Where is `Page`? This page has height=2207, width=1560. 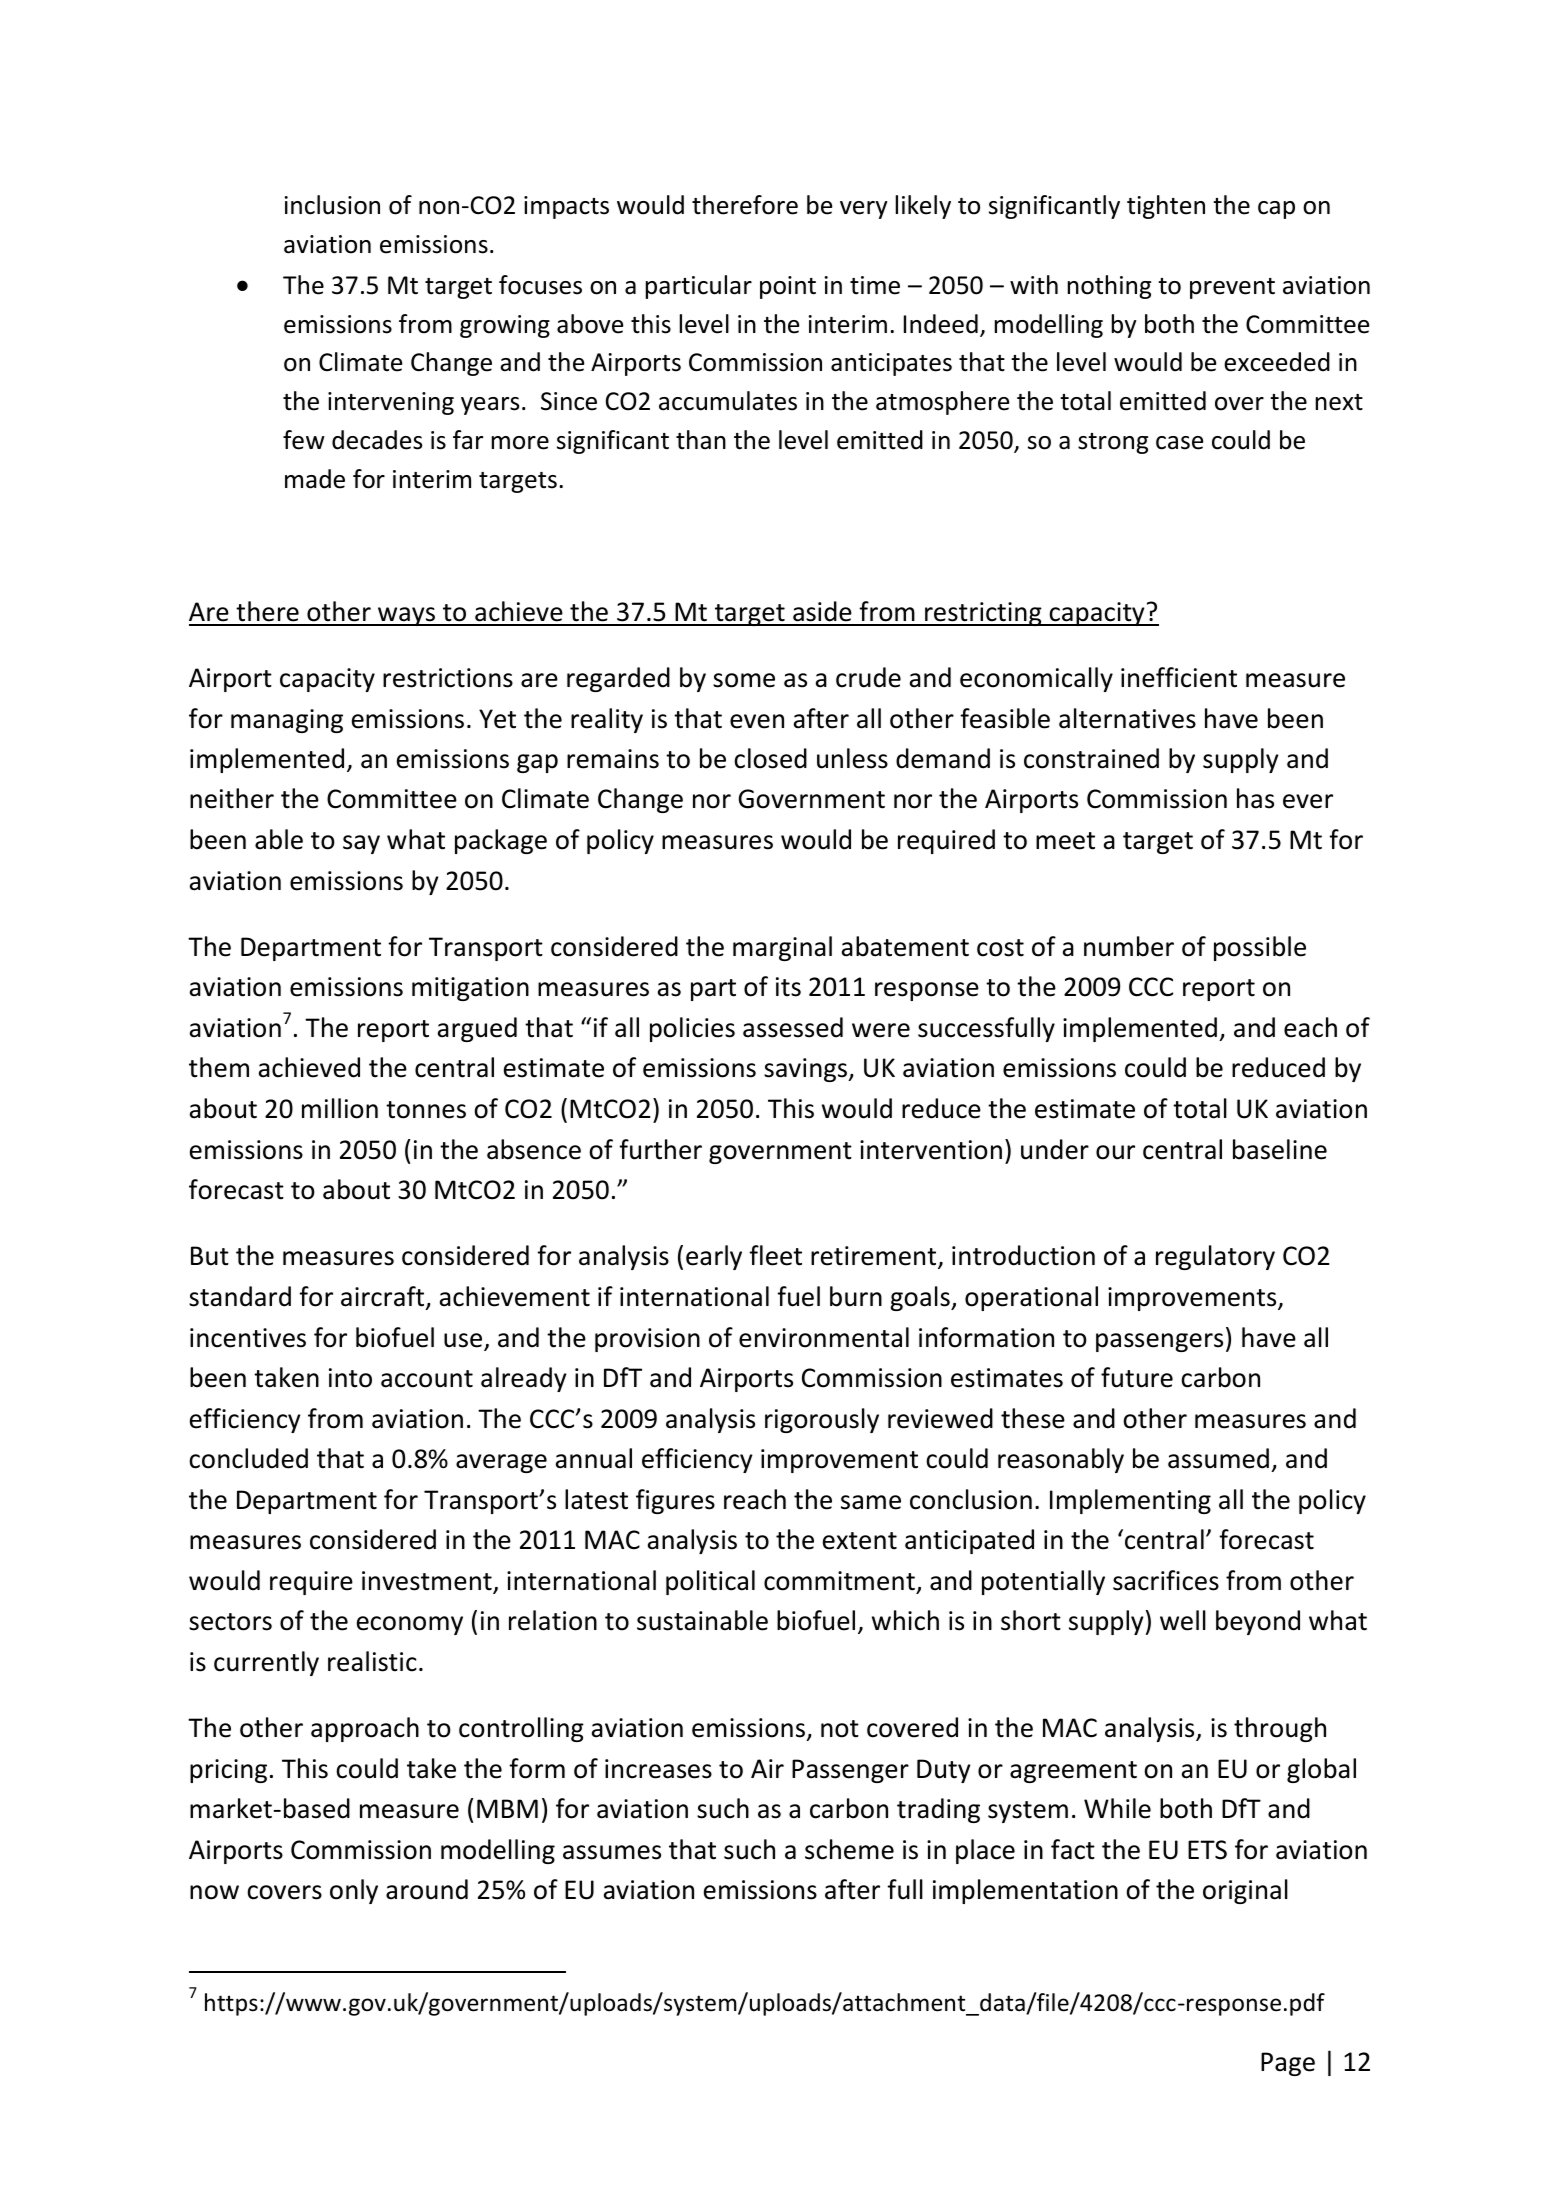
Page is located at coordinates (1288, 2064).
